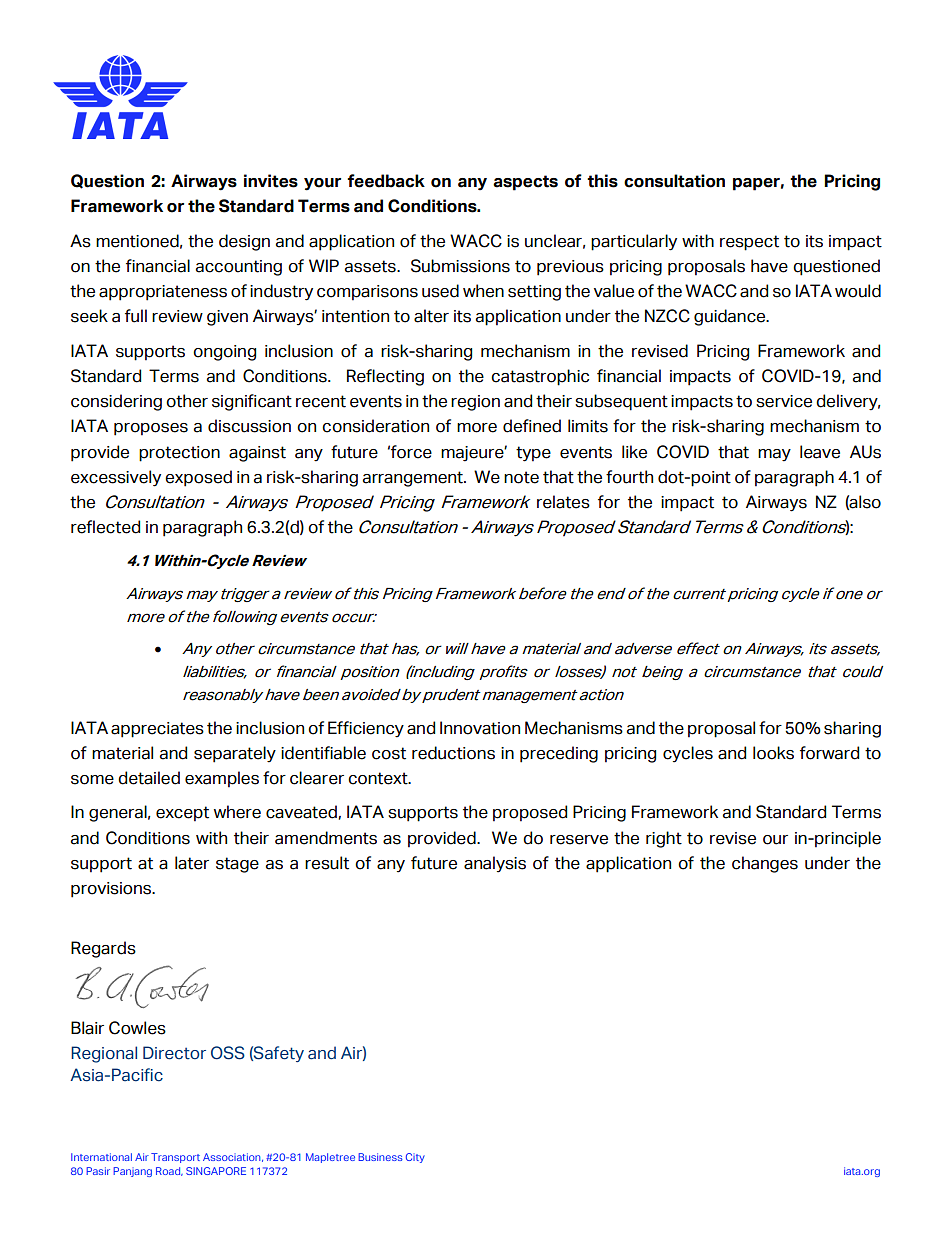 The height and width of the image is (1233, 952). What do you see at coordinates (198, 478) in the image?
I see `exposed` at bounding box center [198, 478].
